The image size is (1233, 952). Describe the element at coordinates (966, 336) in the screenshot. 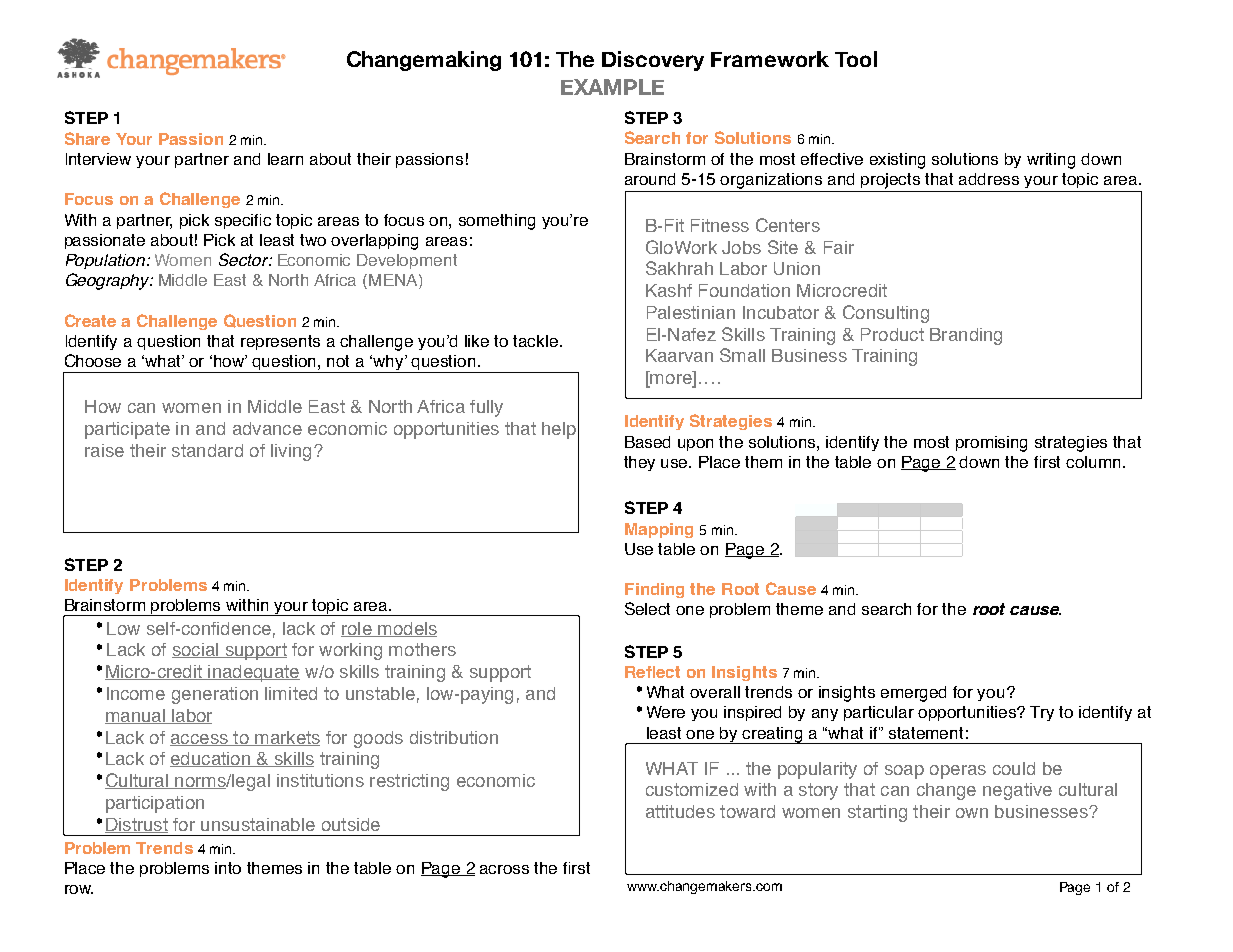

I see `Branding` at that location.
